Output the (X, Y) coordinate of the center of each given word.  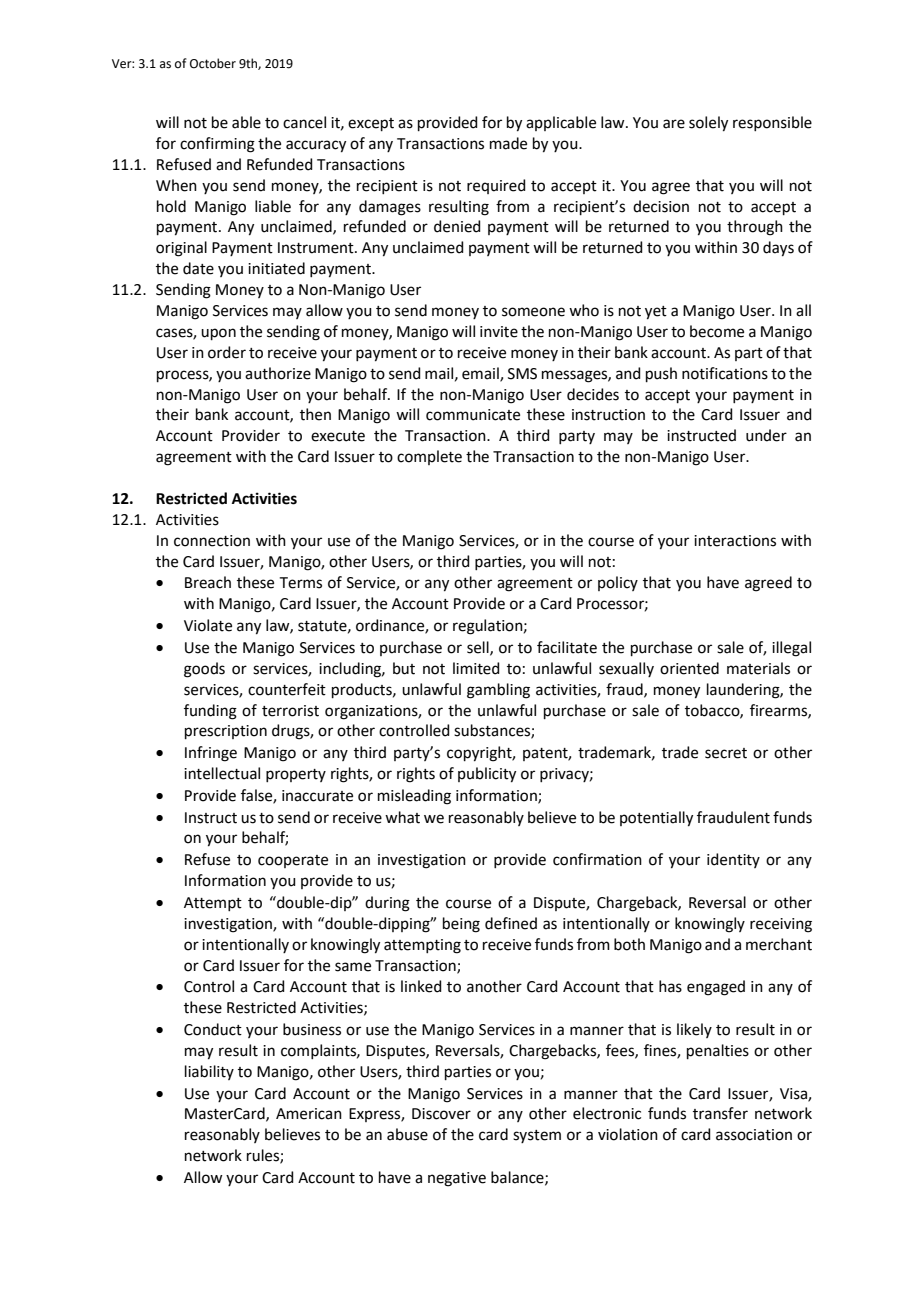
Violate (208, 625)
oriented (689, 668)
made (508, 143)
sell (479, 648)
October (213, 63)
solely (708, 124)
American (309, 1114)
